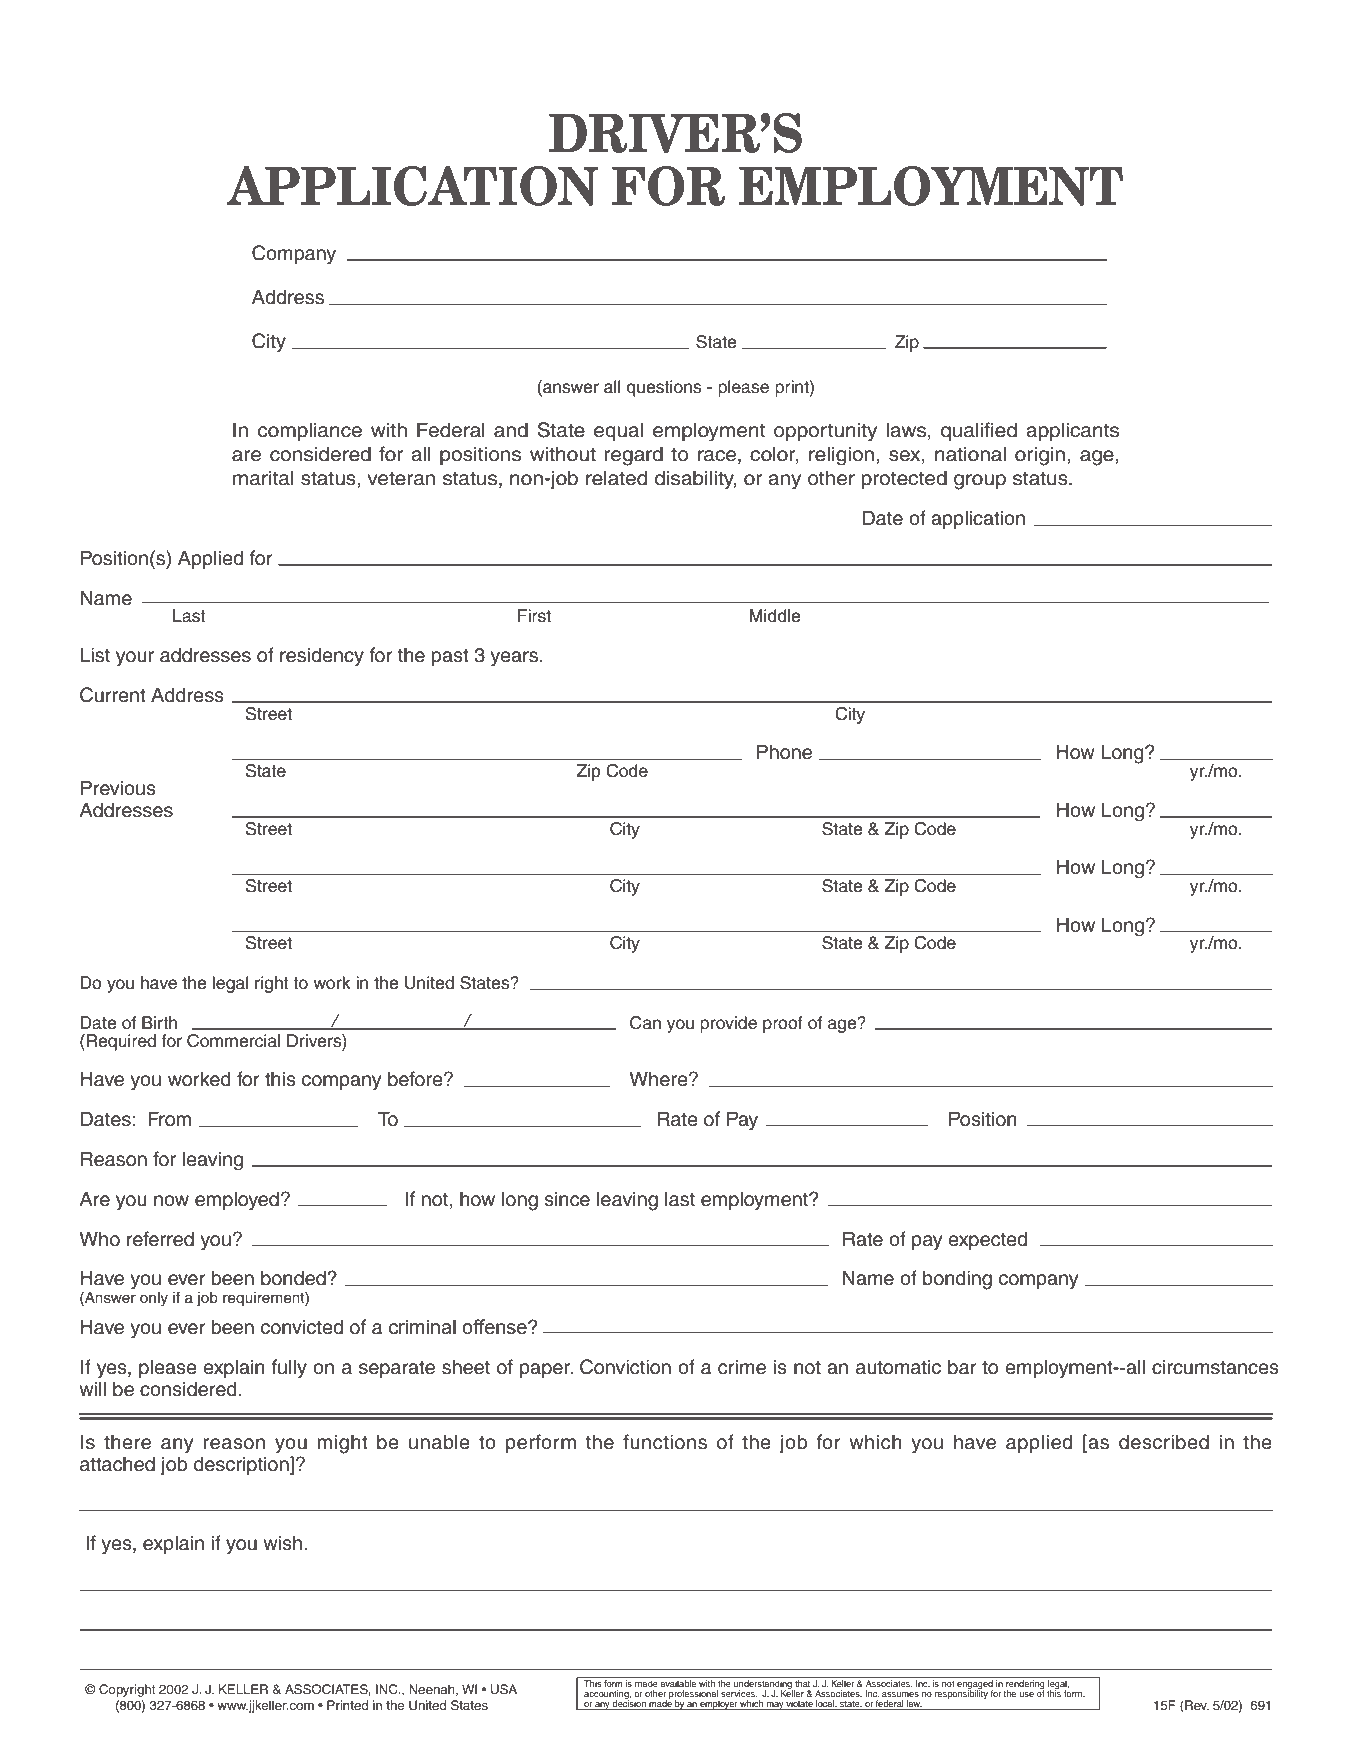 The width and height of the image is (1352, 1750). Describe the element at coordinates (1072, 431) in the image. I see `applicants` at that location.
